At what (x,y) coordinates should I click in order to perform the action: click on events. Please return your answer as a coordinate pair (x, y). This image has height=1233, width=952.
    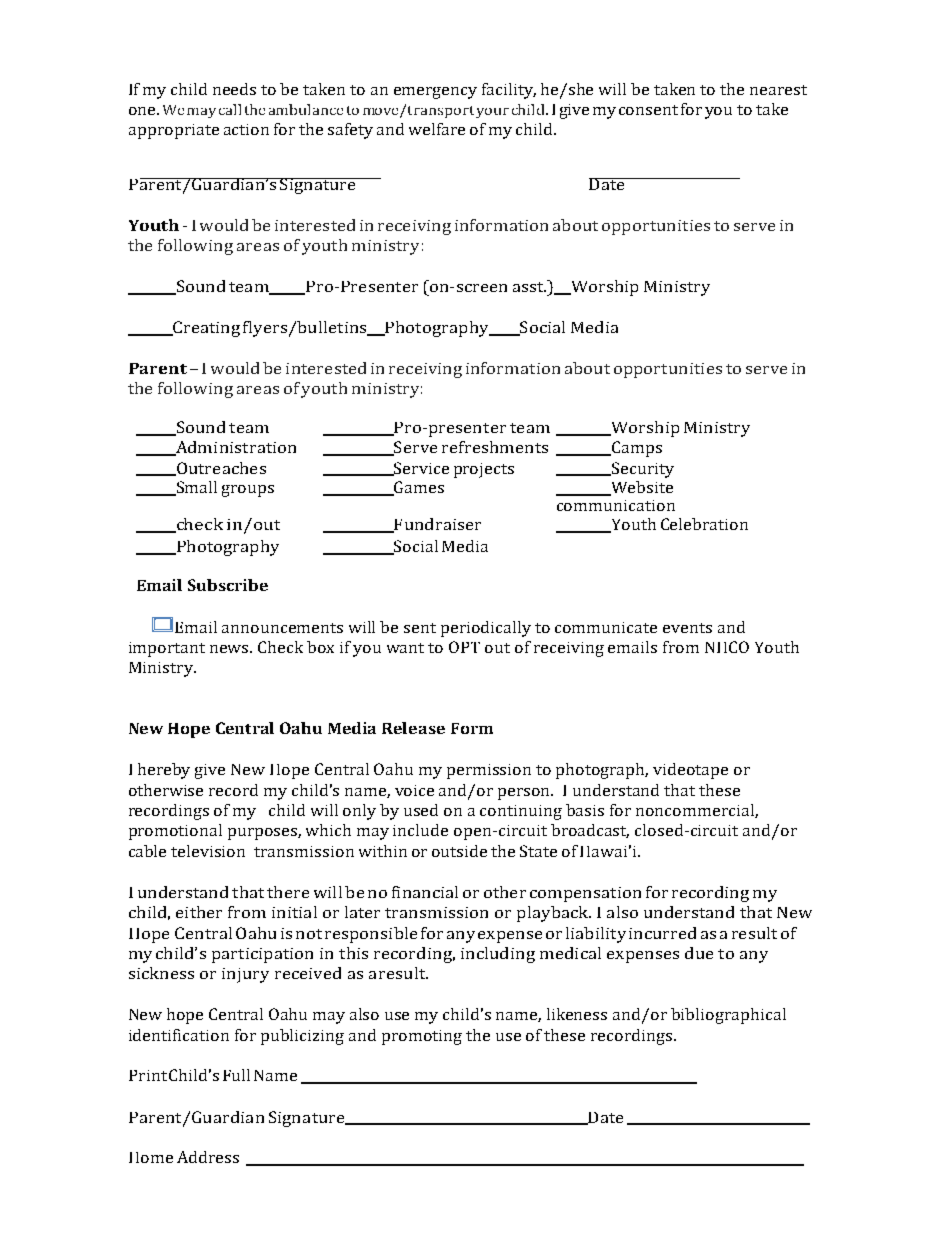
    Looking at the image, I should click on (687, 628).
